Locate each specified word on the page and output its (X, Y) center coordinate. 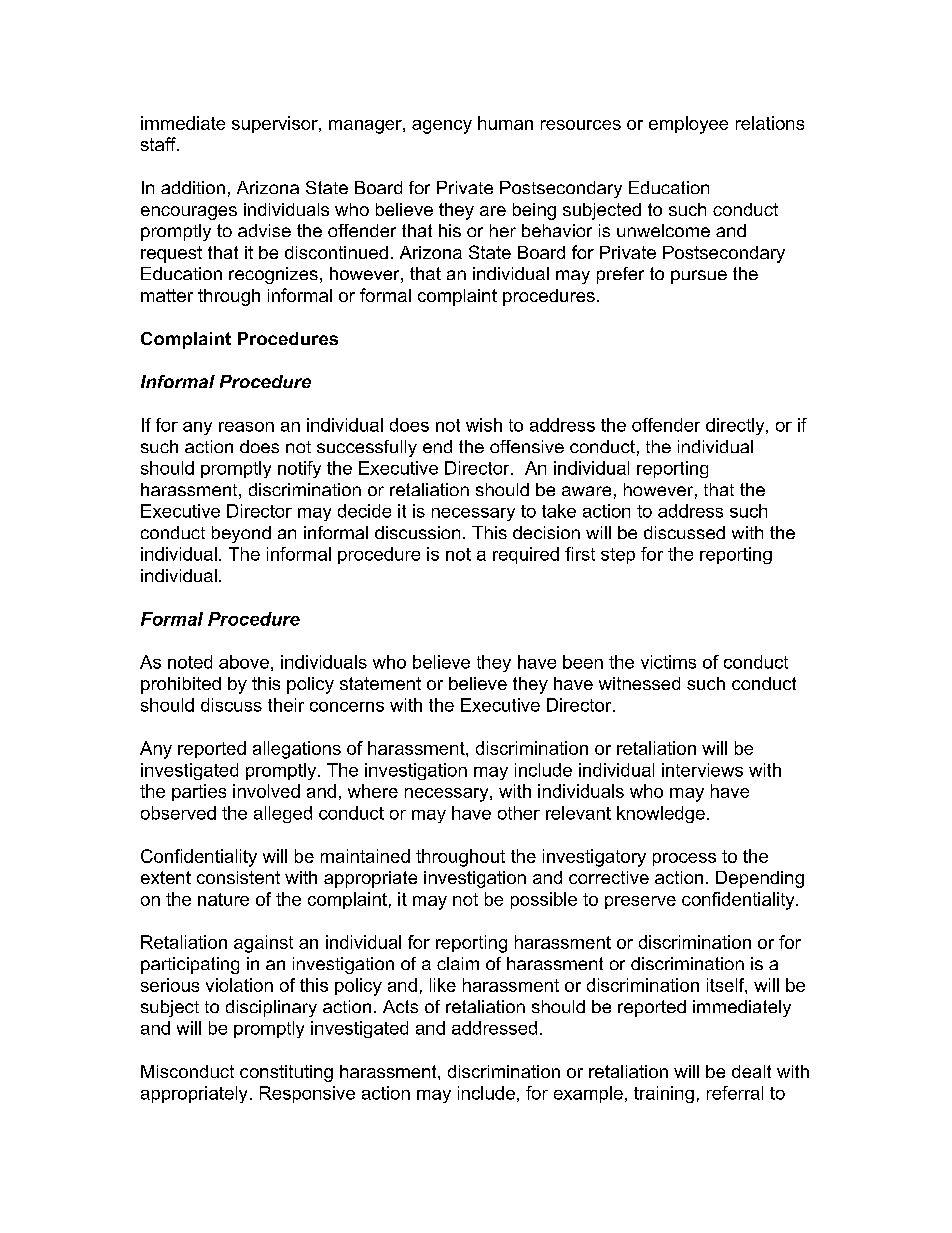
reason (246, 427)
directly (736, 426)
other (519, 813)
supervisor (276, 124)
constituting (286, 1073)
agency (442, 127)
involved (266, 791)
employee (688, 125)
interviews (702, 770)
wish (484, 425)
